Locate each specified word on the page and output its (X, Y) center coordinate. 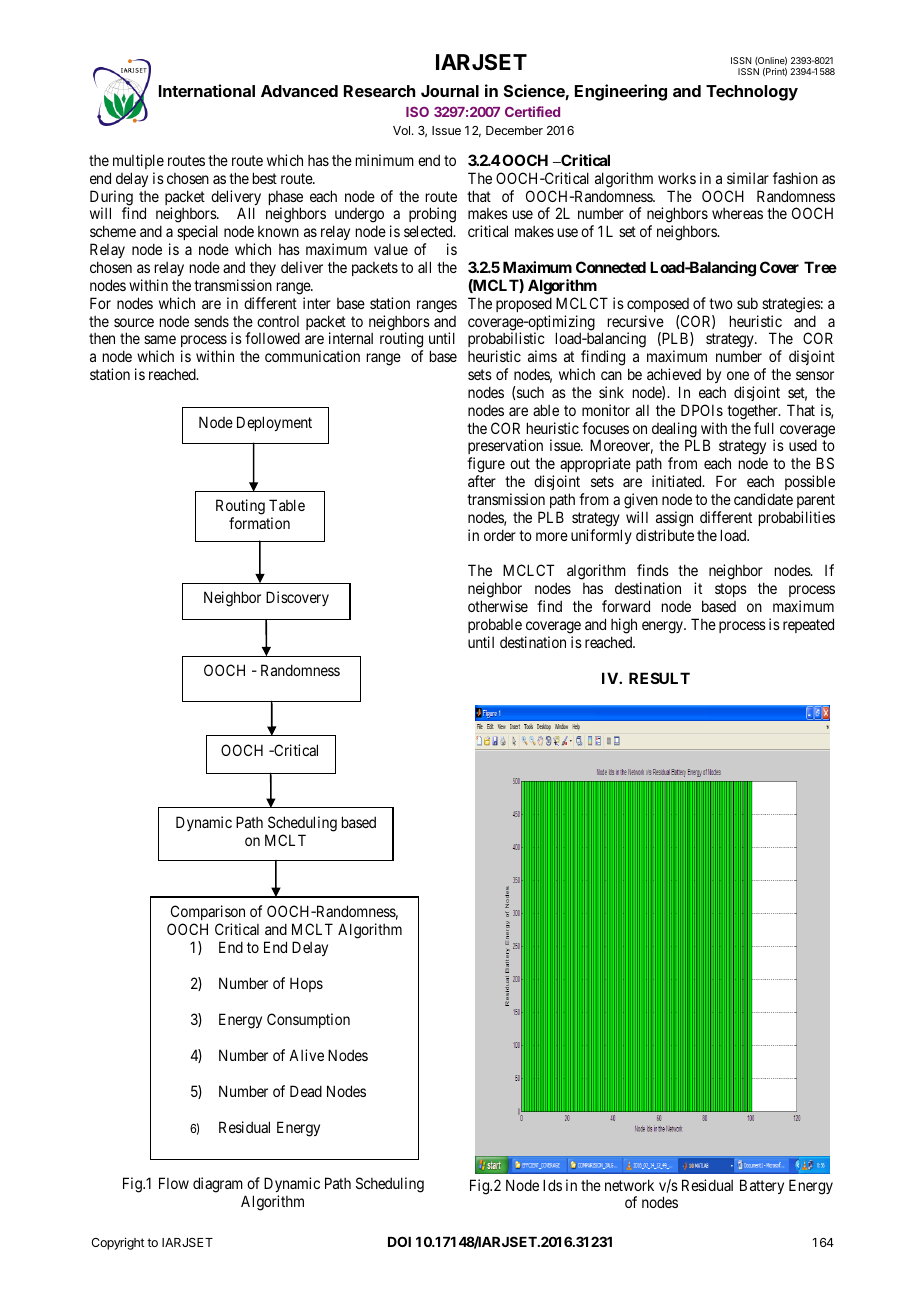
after (482, 481)
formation (259, 523)
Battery (762, 1186)
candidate (763, 499)
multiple (138, 161)
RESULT (659, 678)
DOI (399, 1241)
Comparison (208, 912)
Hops (306, 984)
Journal (450, 91)
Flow (174, 1183)
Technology (752, 93)
